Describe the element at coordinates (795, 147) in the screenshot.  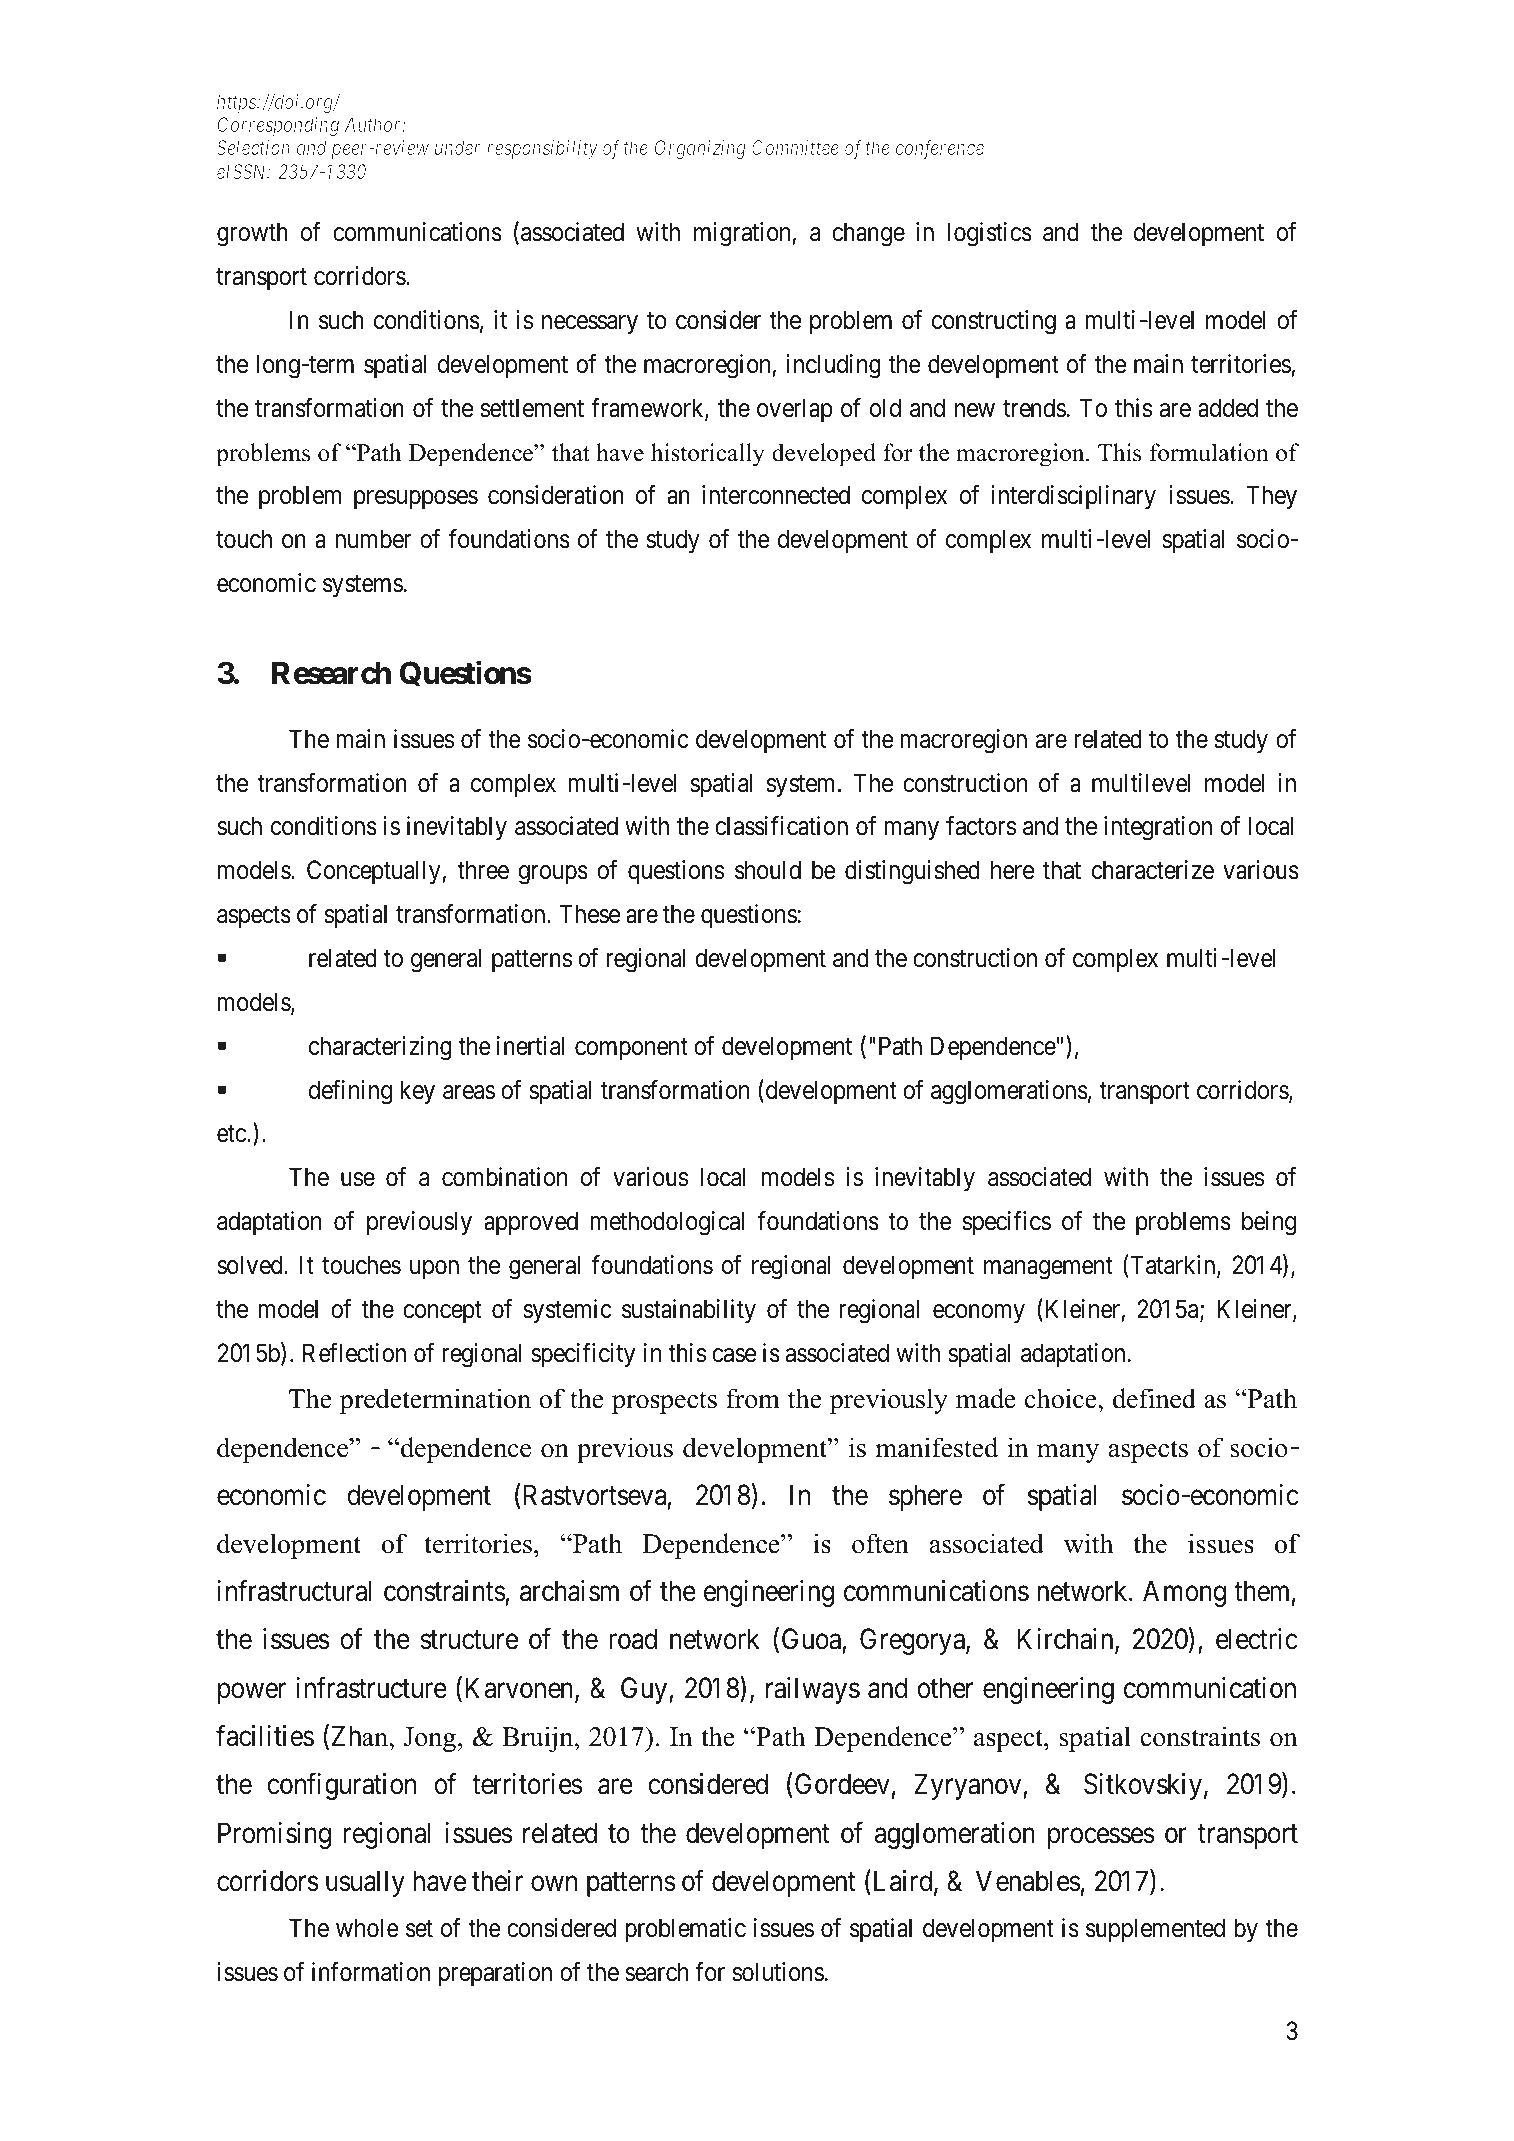
I see `Committee` at that location.
